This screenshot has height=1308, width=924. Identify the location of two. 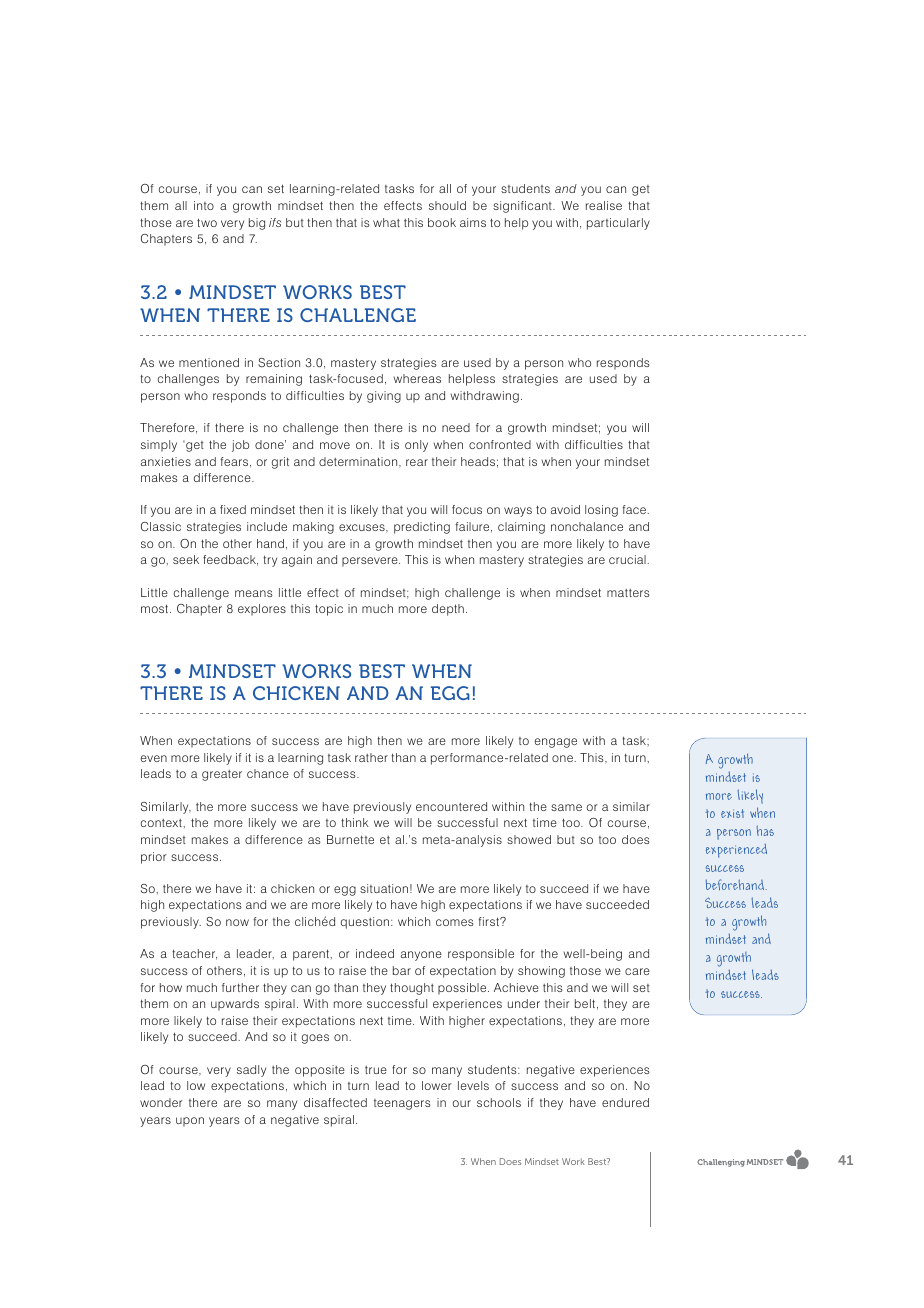
(207, 222).
